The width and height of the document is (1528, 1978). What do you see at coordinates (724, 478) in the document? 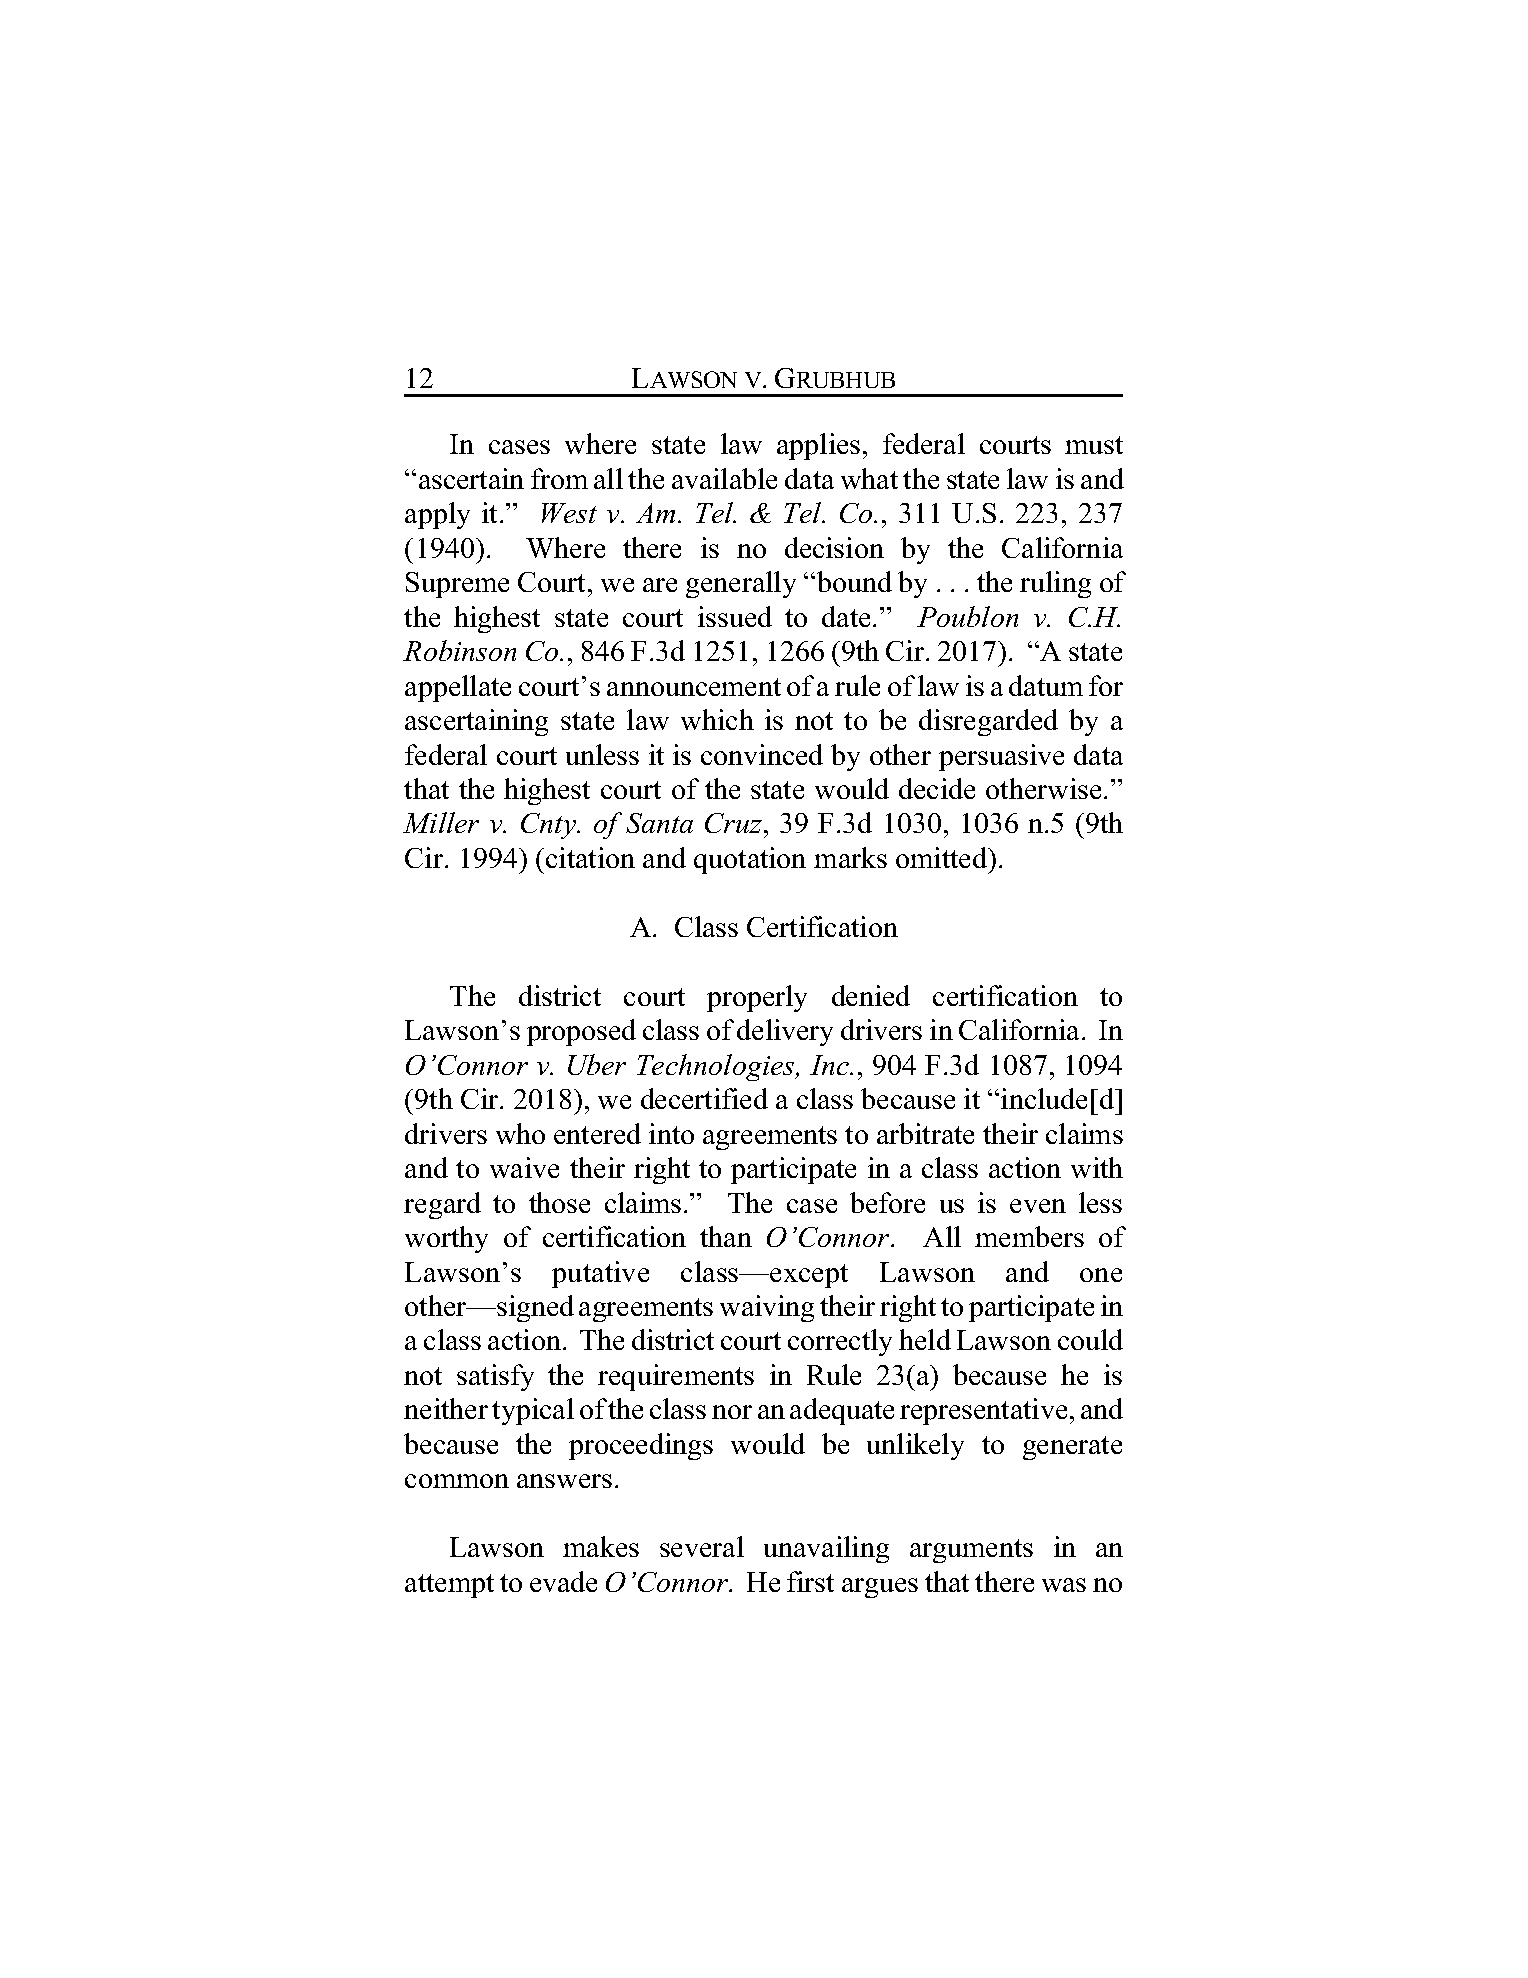
I see `available` at bounding box center [724, 478].
